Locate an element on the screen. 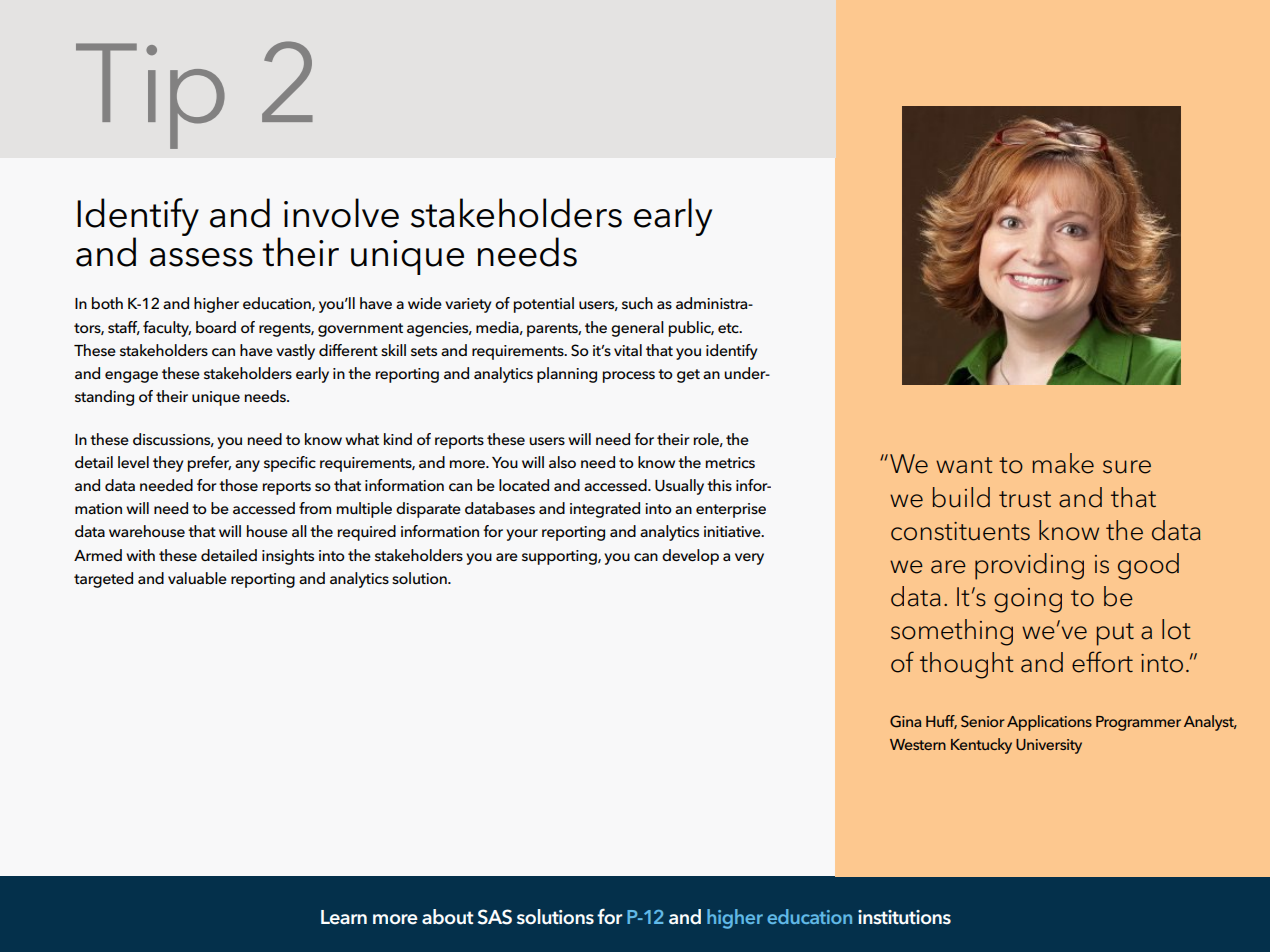 This screenshot has height=952, width=1270. etc is located at coordinates (729, 328).
